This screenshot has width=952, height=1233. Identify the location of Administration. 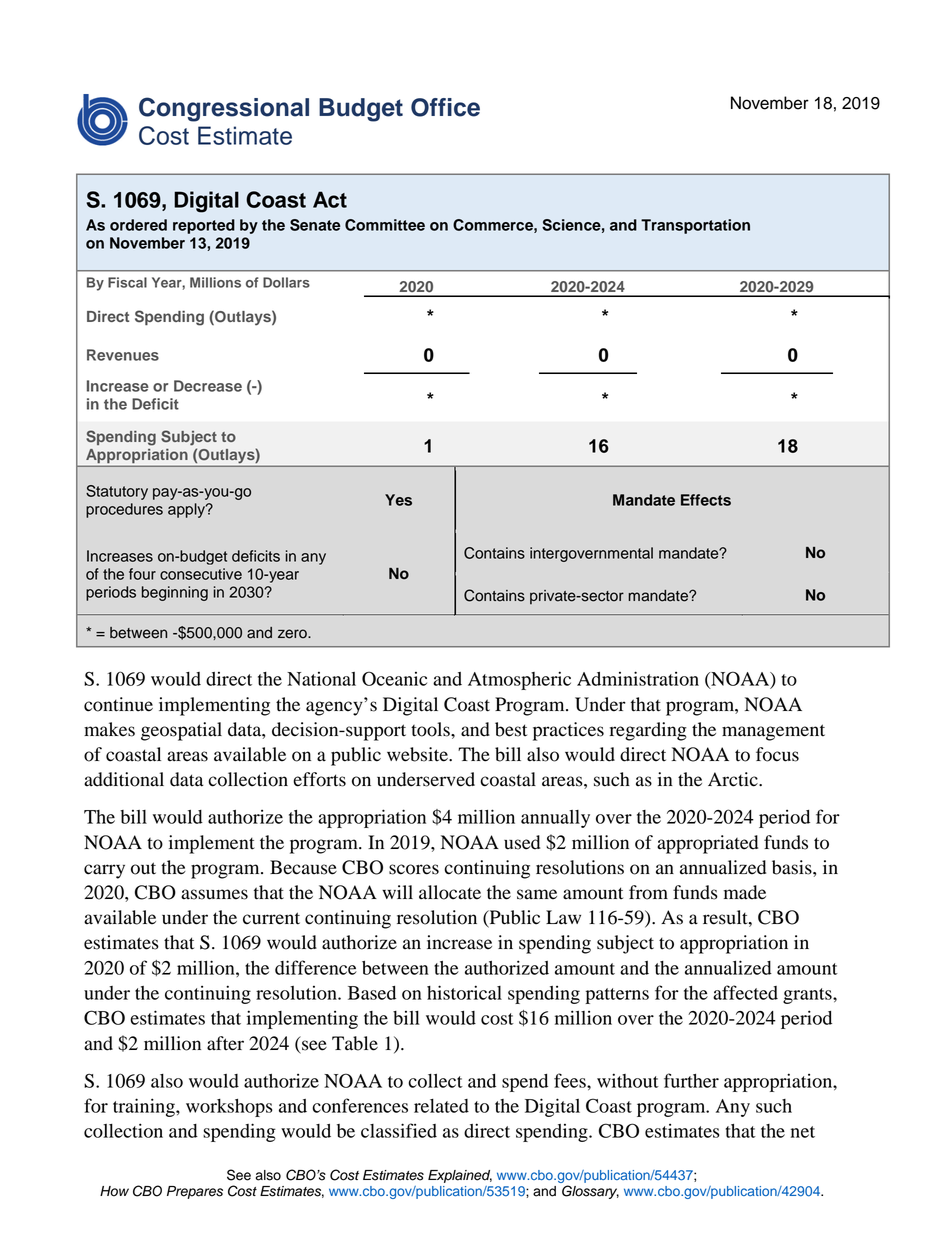
(638, 678).
